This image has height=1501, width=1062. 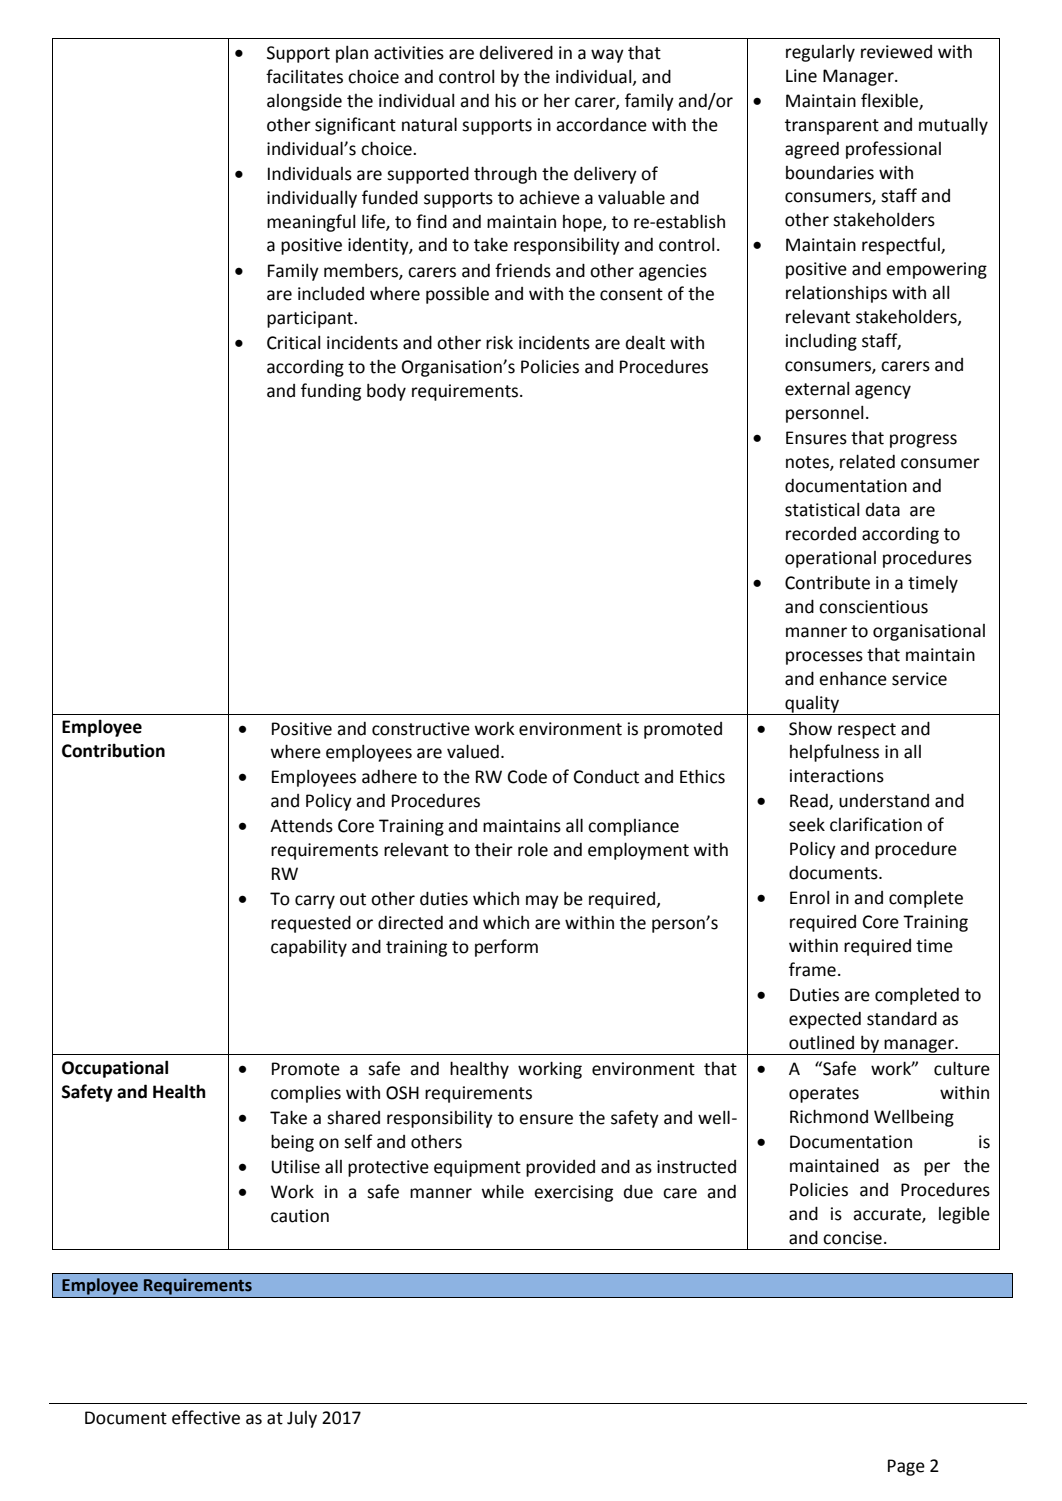 I want to click on Contribution, so click(x=113, y=750).
